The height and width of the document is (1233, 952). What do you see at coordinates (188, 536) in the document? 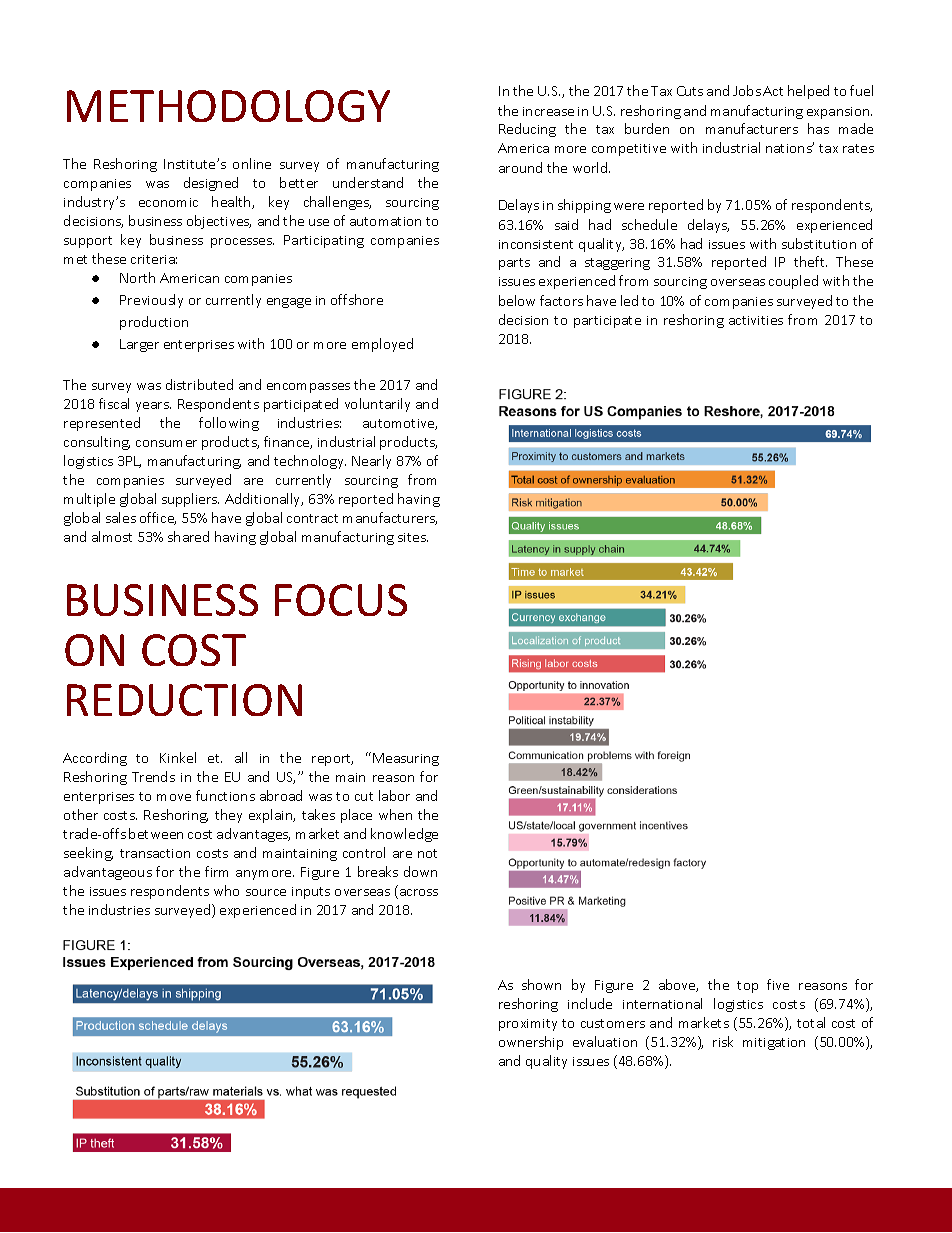
I see `shared` at bounding box center [188, 536].
